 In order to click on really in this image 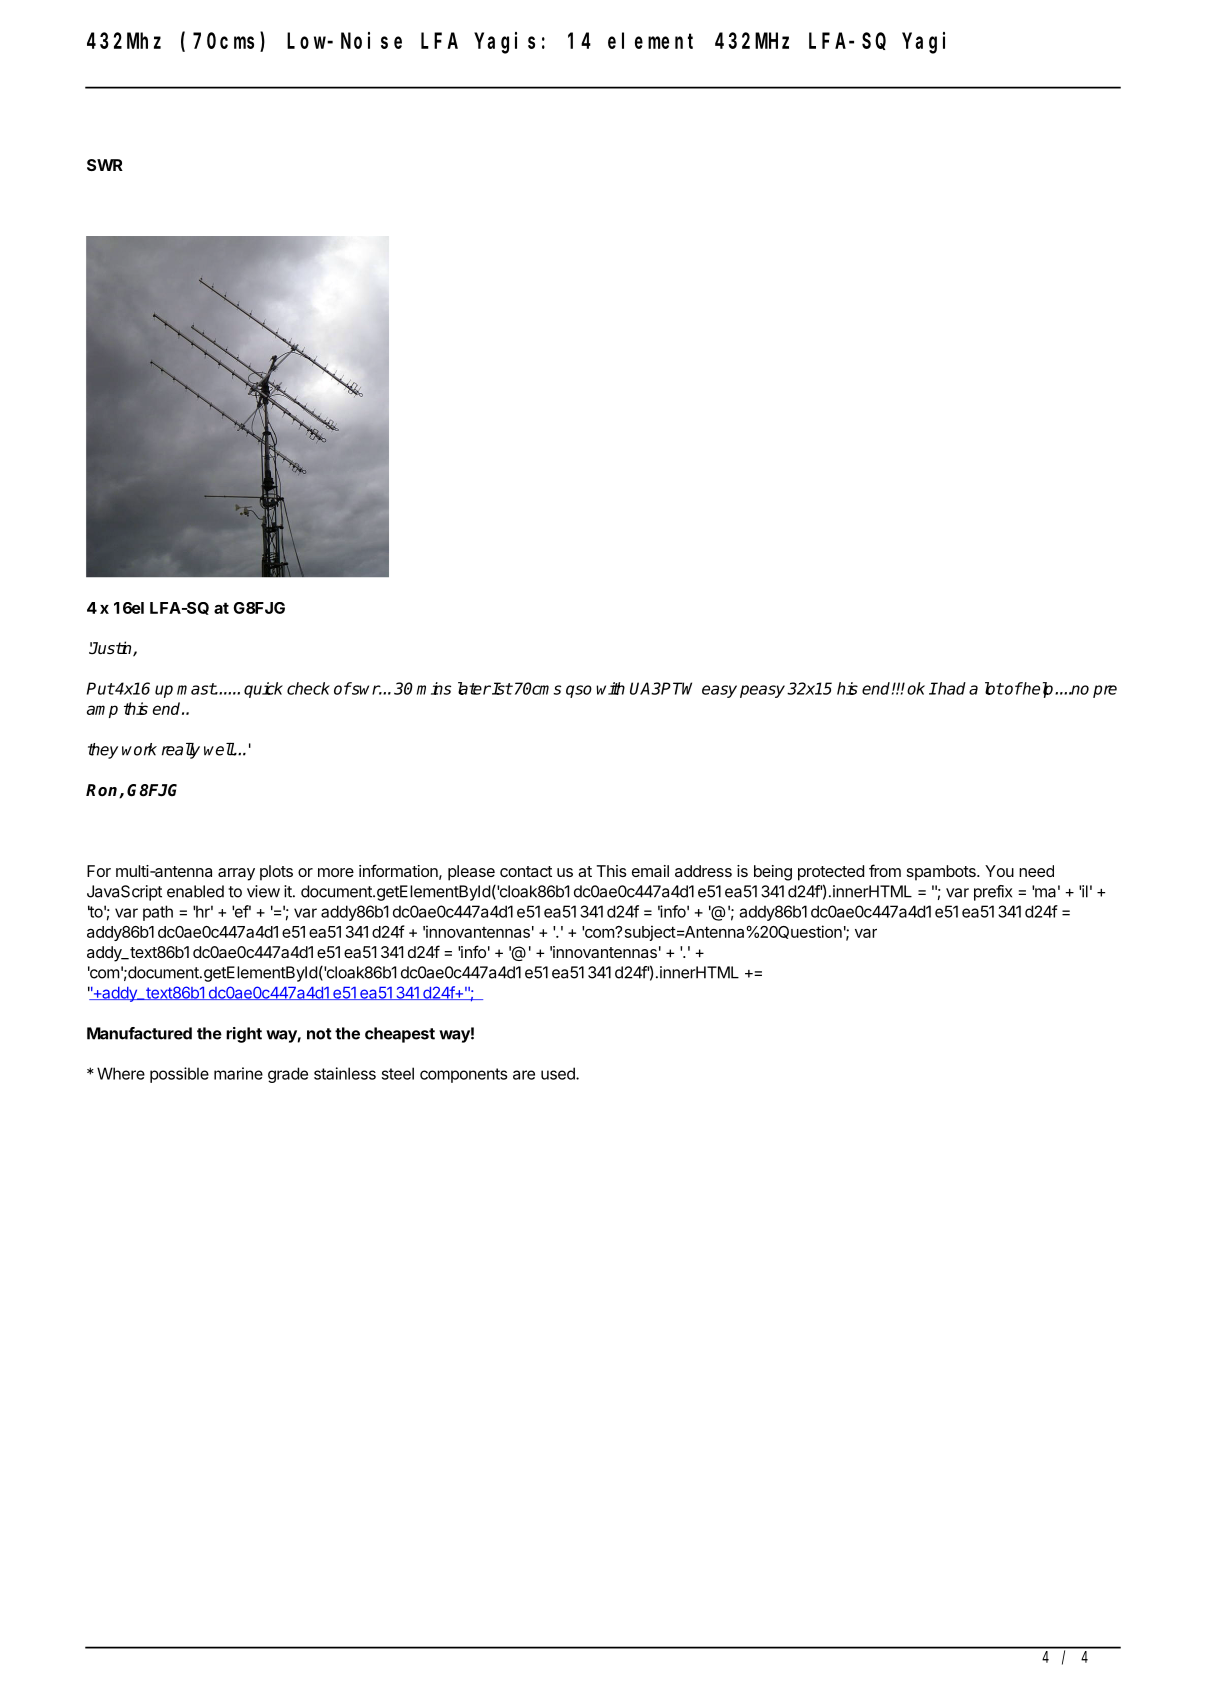, I will do `click(181, 751)`.
